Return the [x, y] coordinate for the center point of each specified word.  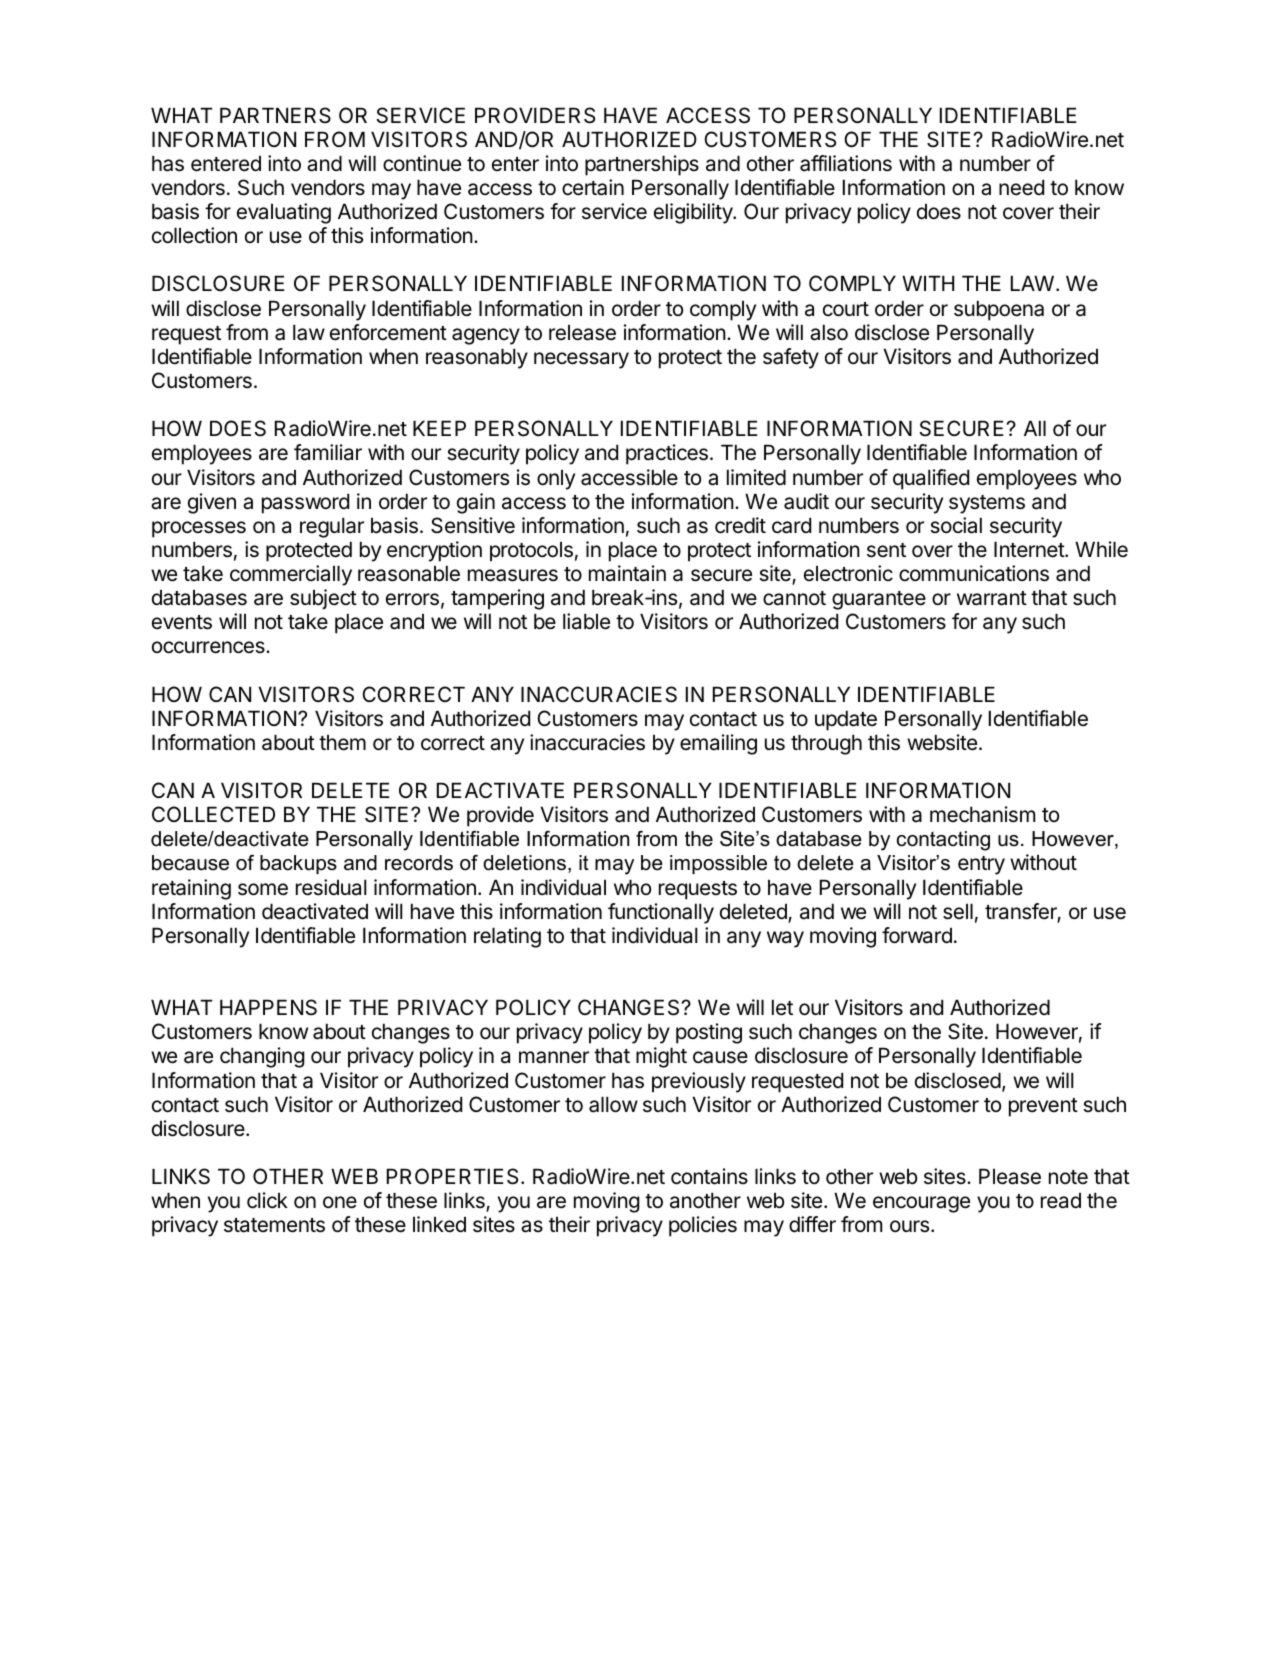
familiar [328, 452]
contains [709, 1176]
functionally [661, 913]
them [342, 742]
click [267, 1200]
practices [667, 454]
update [846, 720]
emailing [718, 744]
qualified [931, 479]
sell [958, 911]
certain [593, 187]
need [1021, 187]
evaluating [284, 213]
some [263, 889]
